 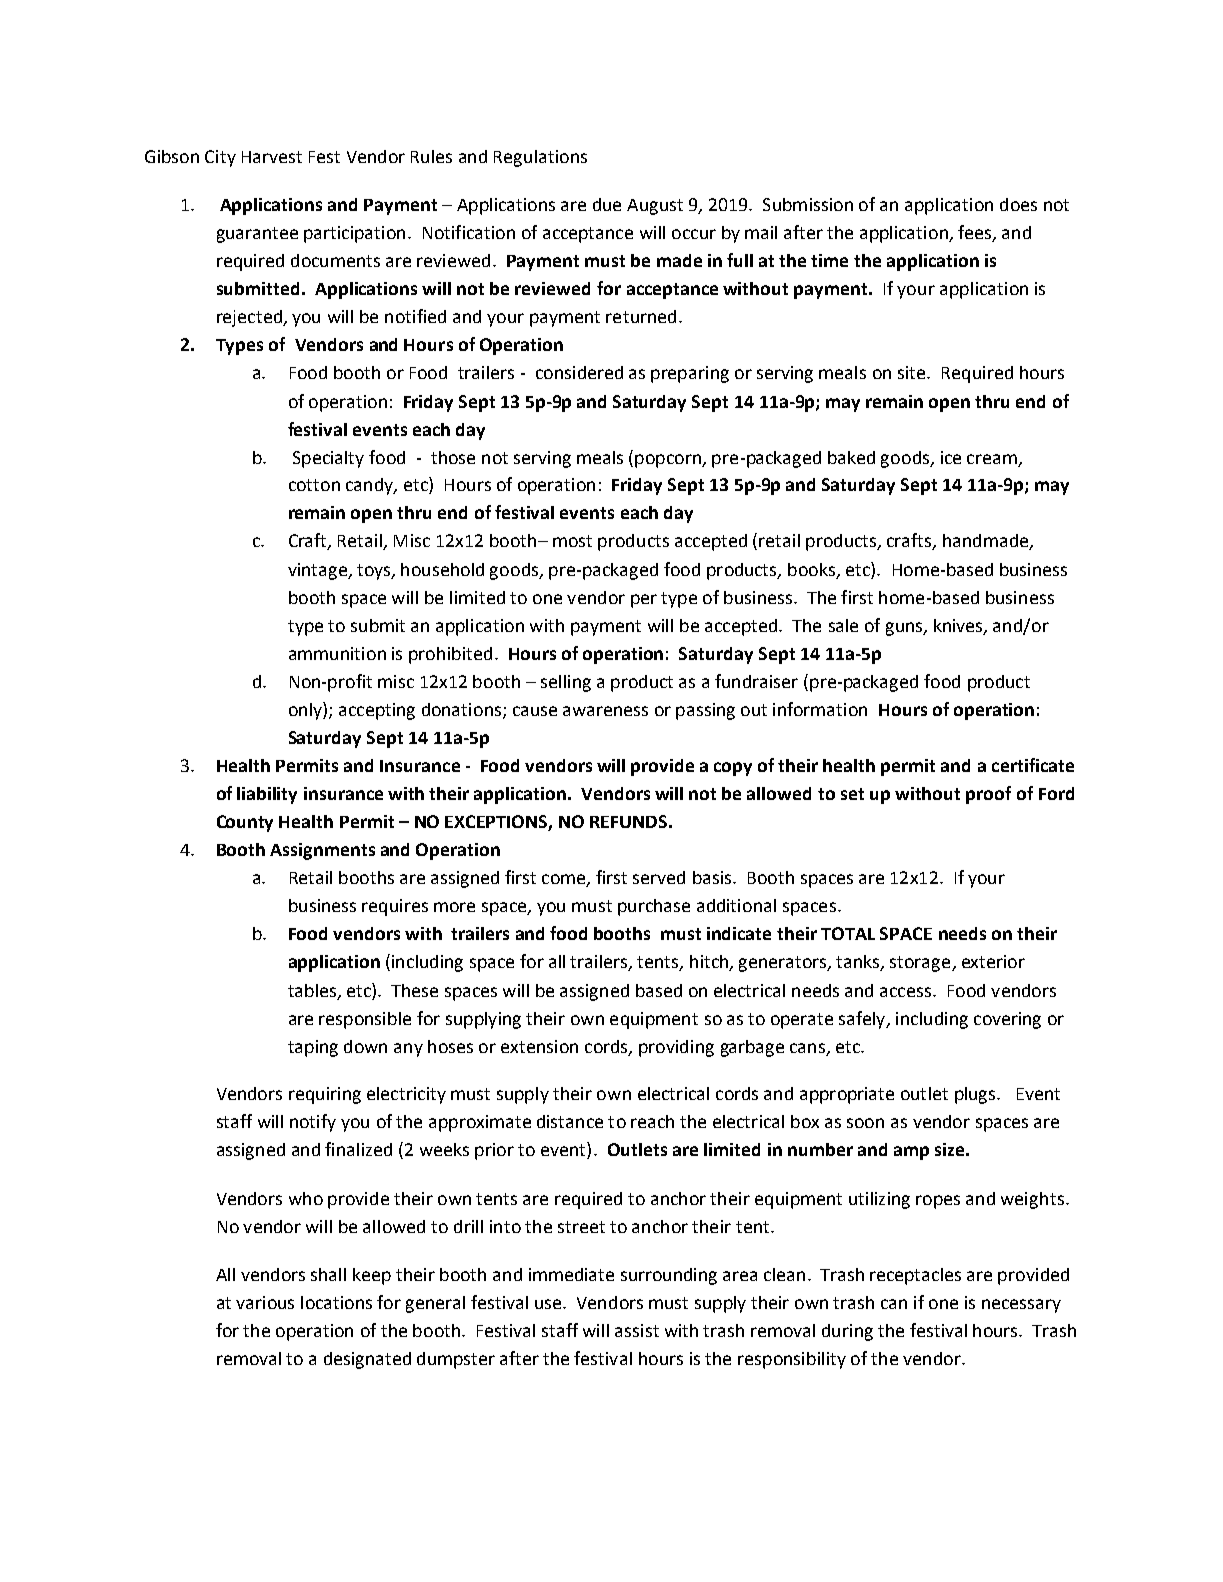 I want to click on due, so click(x=607, y=204).
